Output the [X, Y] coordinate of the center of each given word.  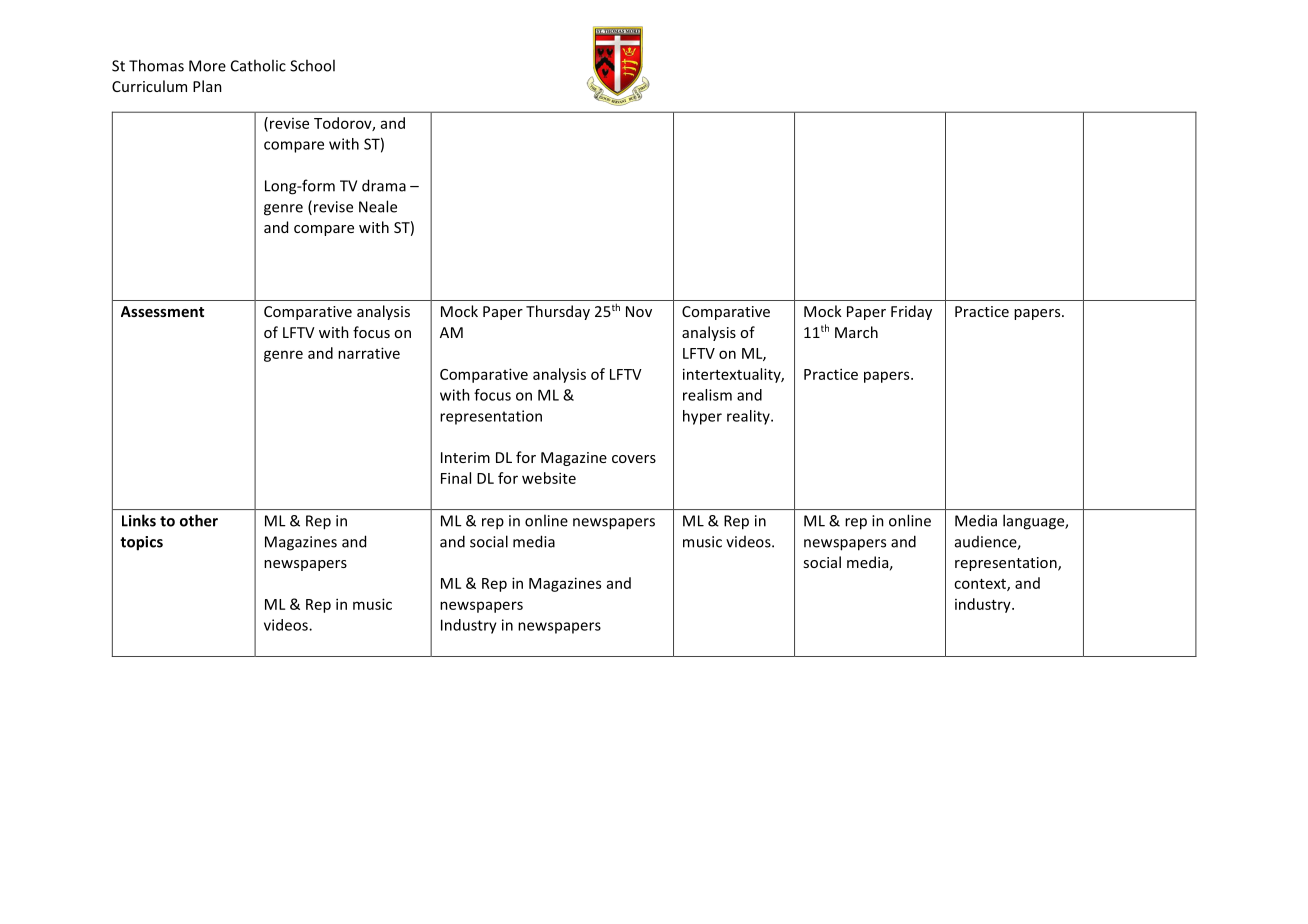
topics [141, 543]
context [981, 585]
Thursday [558, 312]
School [312, 65]
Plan [207, 86]
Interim [465, 457]
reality [749, 417]
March [856, 332]
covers [634, 459]
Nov [639, 311]
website [549, 478]
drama [384, 185]
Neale [378, 206]
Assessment [162, 311]
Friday [911, 312]
